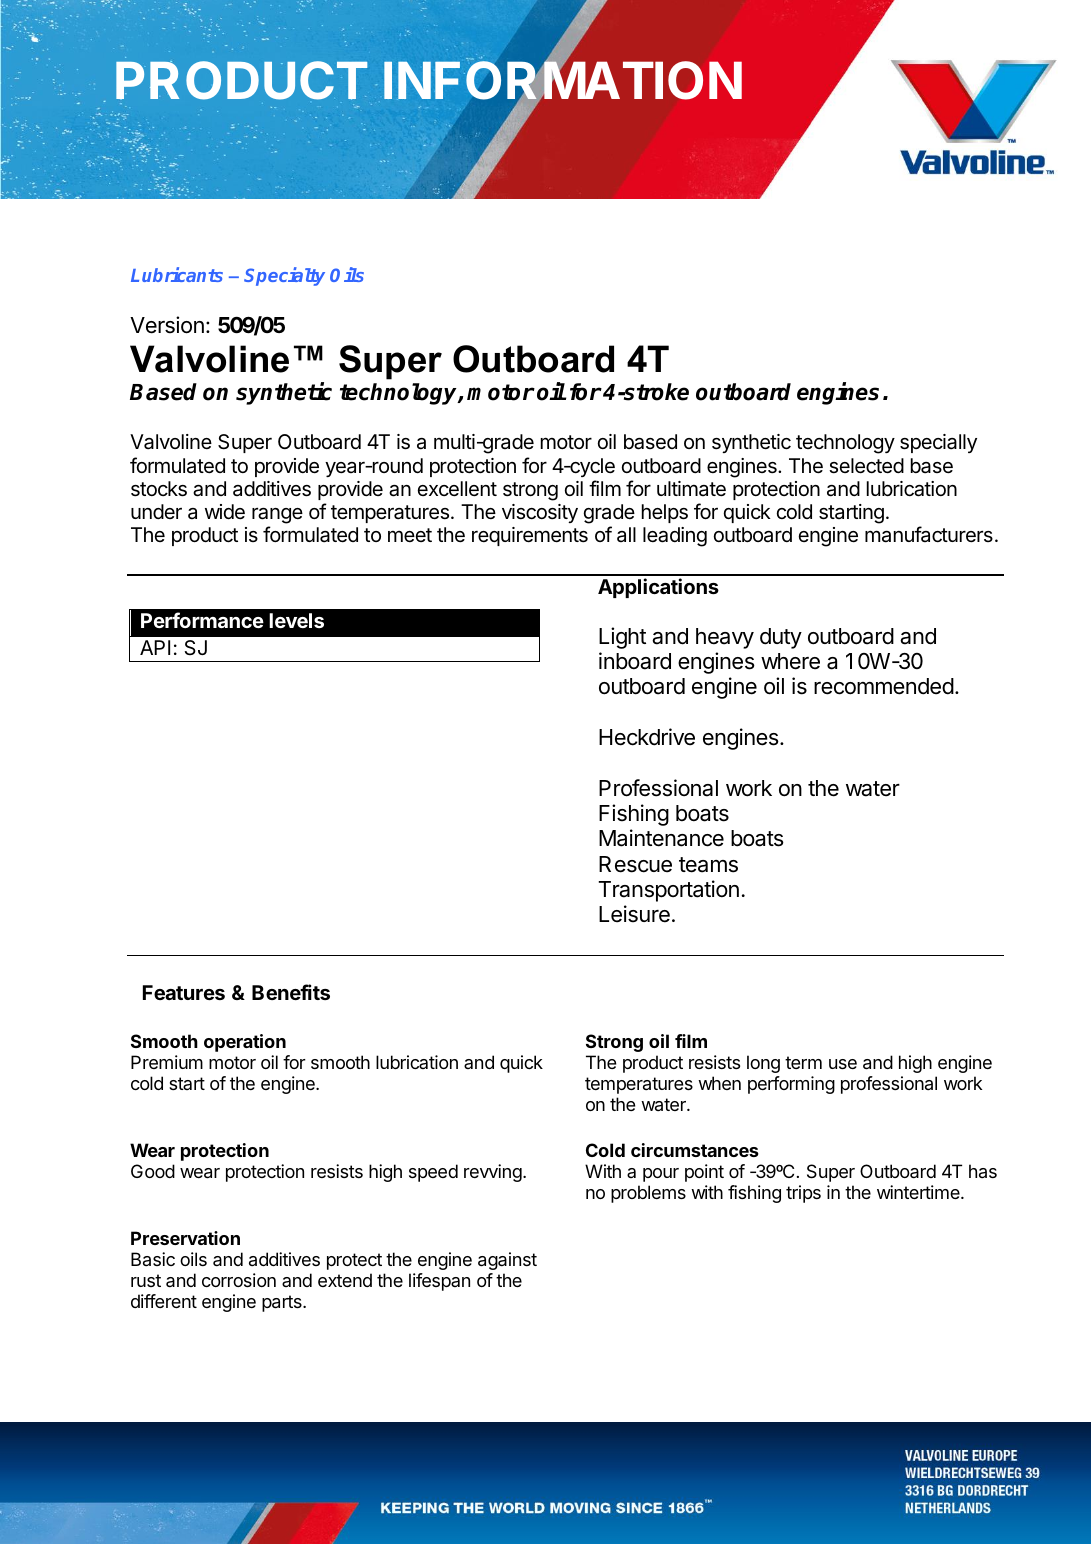 The width and height of the image is (1091, 1544). Describe the element at coordinates (239, 1280) in the image. I see `corrosion` at that location.
